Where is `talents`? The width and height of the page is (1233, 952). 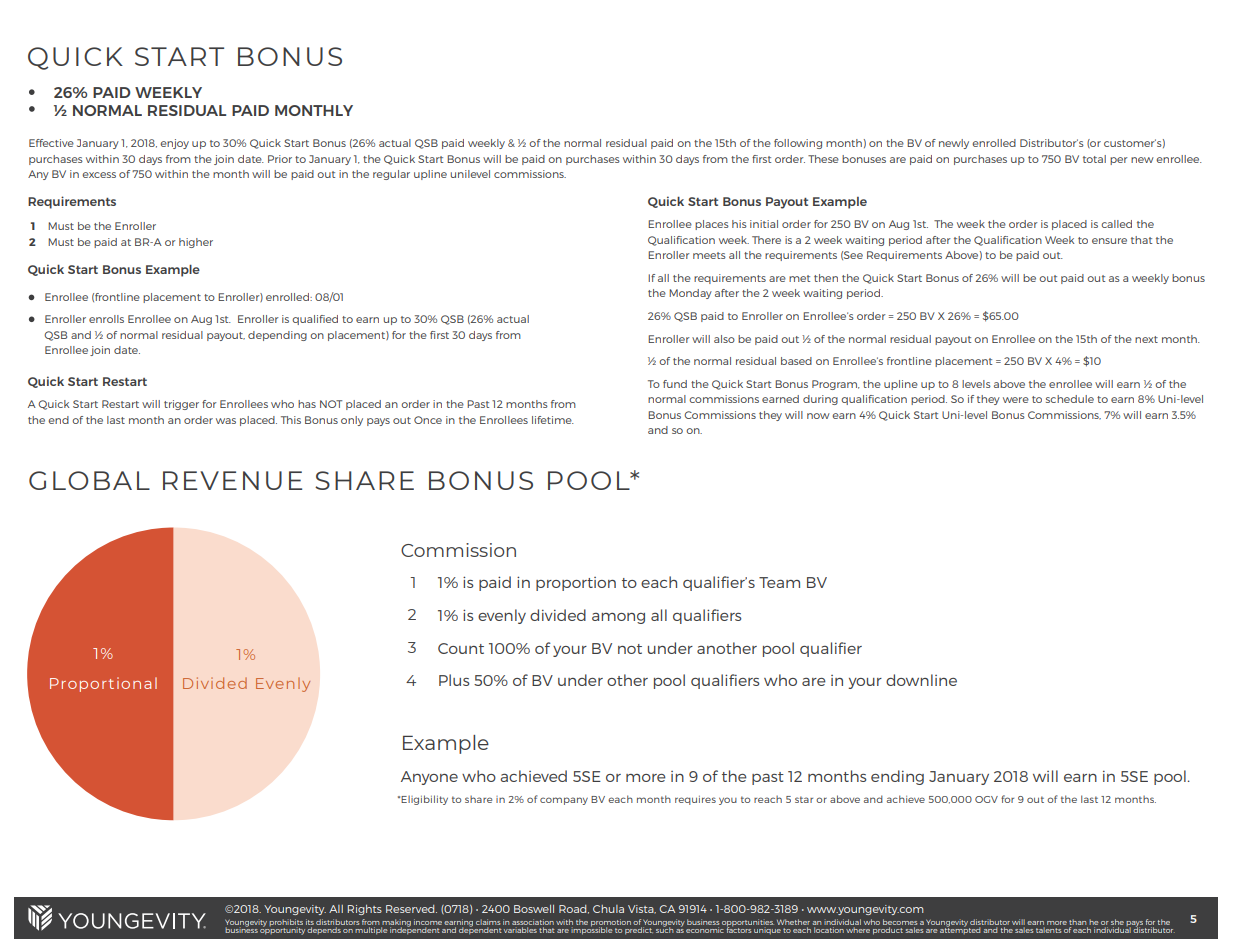 talents is located at coordinates (1048, 930).
